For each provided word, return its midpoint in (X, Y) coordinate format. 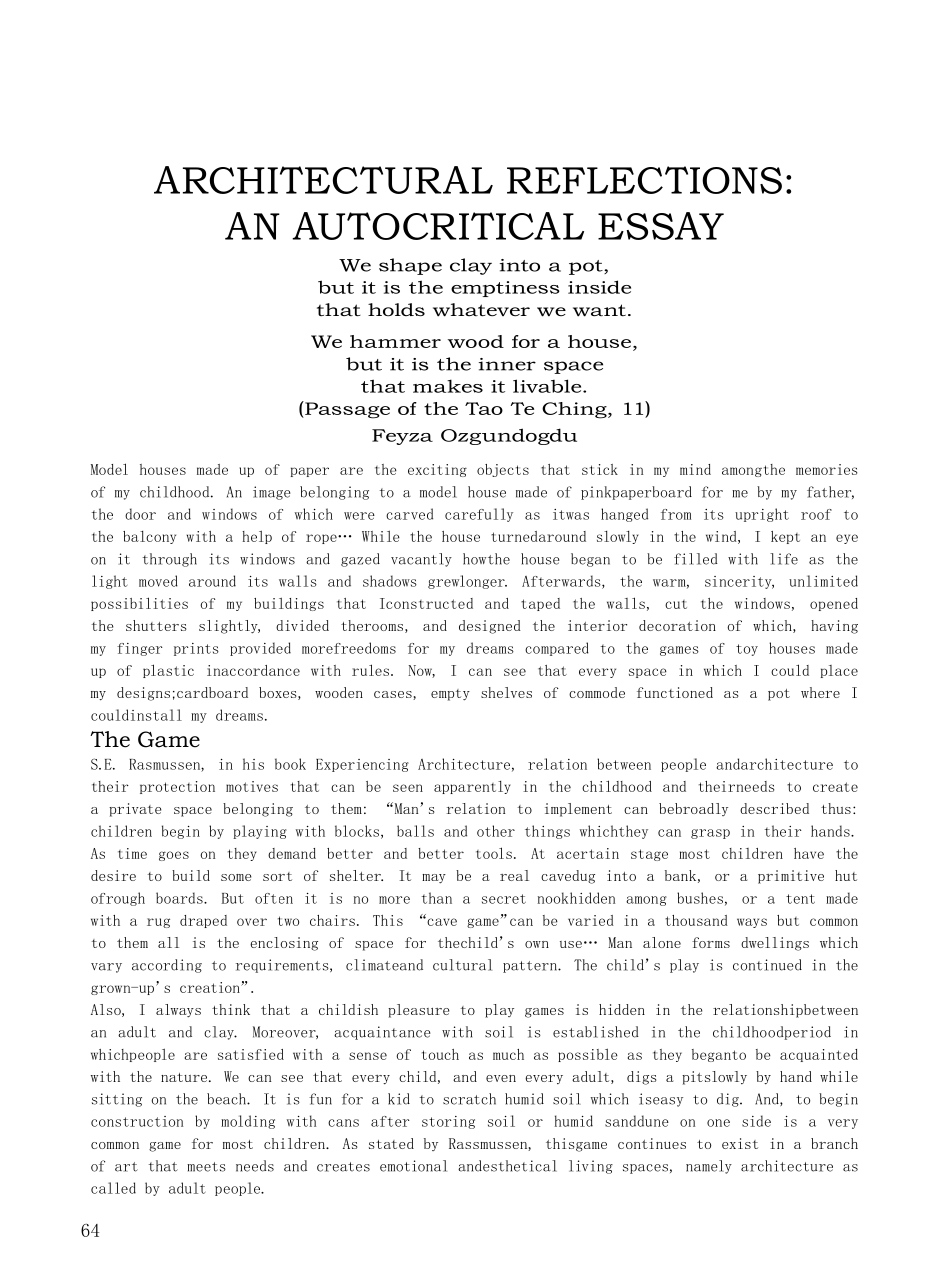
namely (709, 1167)
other (496, 831)
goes (174, 856)
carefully (479, 515)
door (140, 514)
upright (762, 515)
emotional (413, 1166)
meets (206, 1167)
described (774, 808)
